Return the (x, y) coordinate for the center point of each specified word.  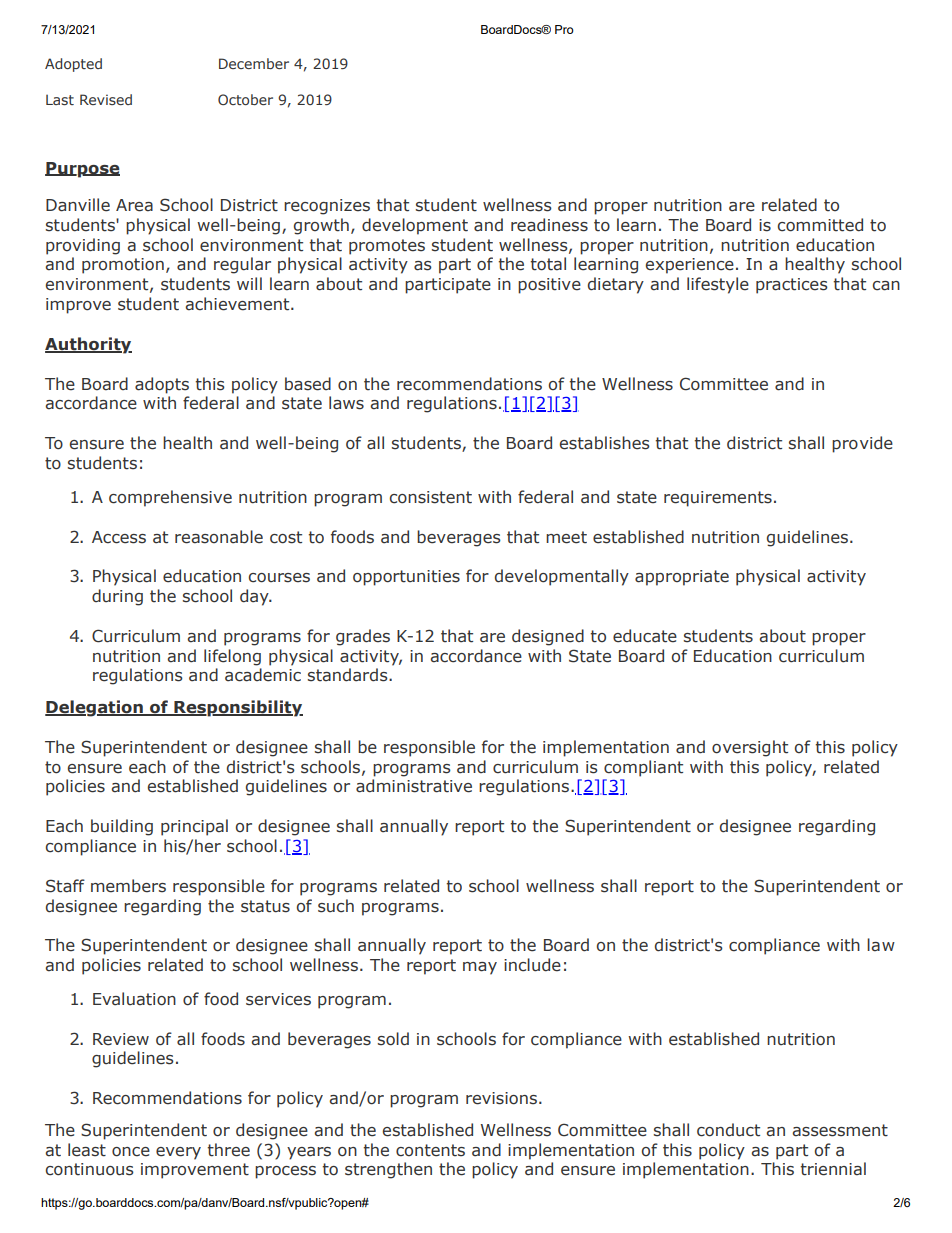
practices (792, 286)
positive (549, 286)
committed (820, 225)
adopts (162, 385)
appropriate (682, 578)
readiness (549, 225)
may (480, 968)
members (128, 886)
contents (430, 1150)
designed (548, 637)
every (178, 1153)
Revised (106, 99)
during (117, 597)
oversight (750, 748)
